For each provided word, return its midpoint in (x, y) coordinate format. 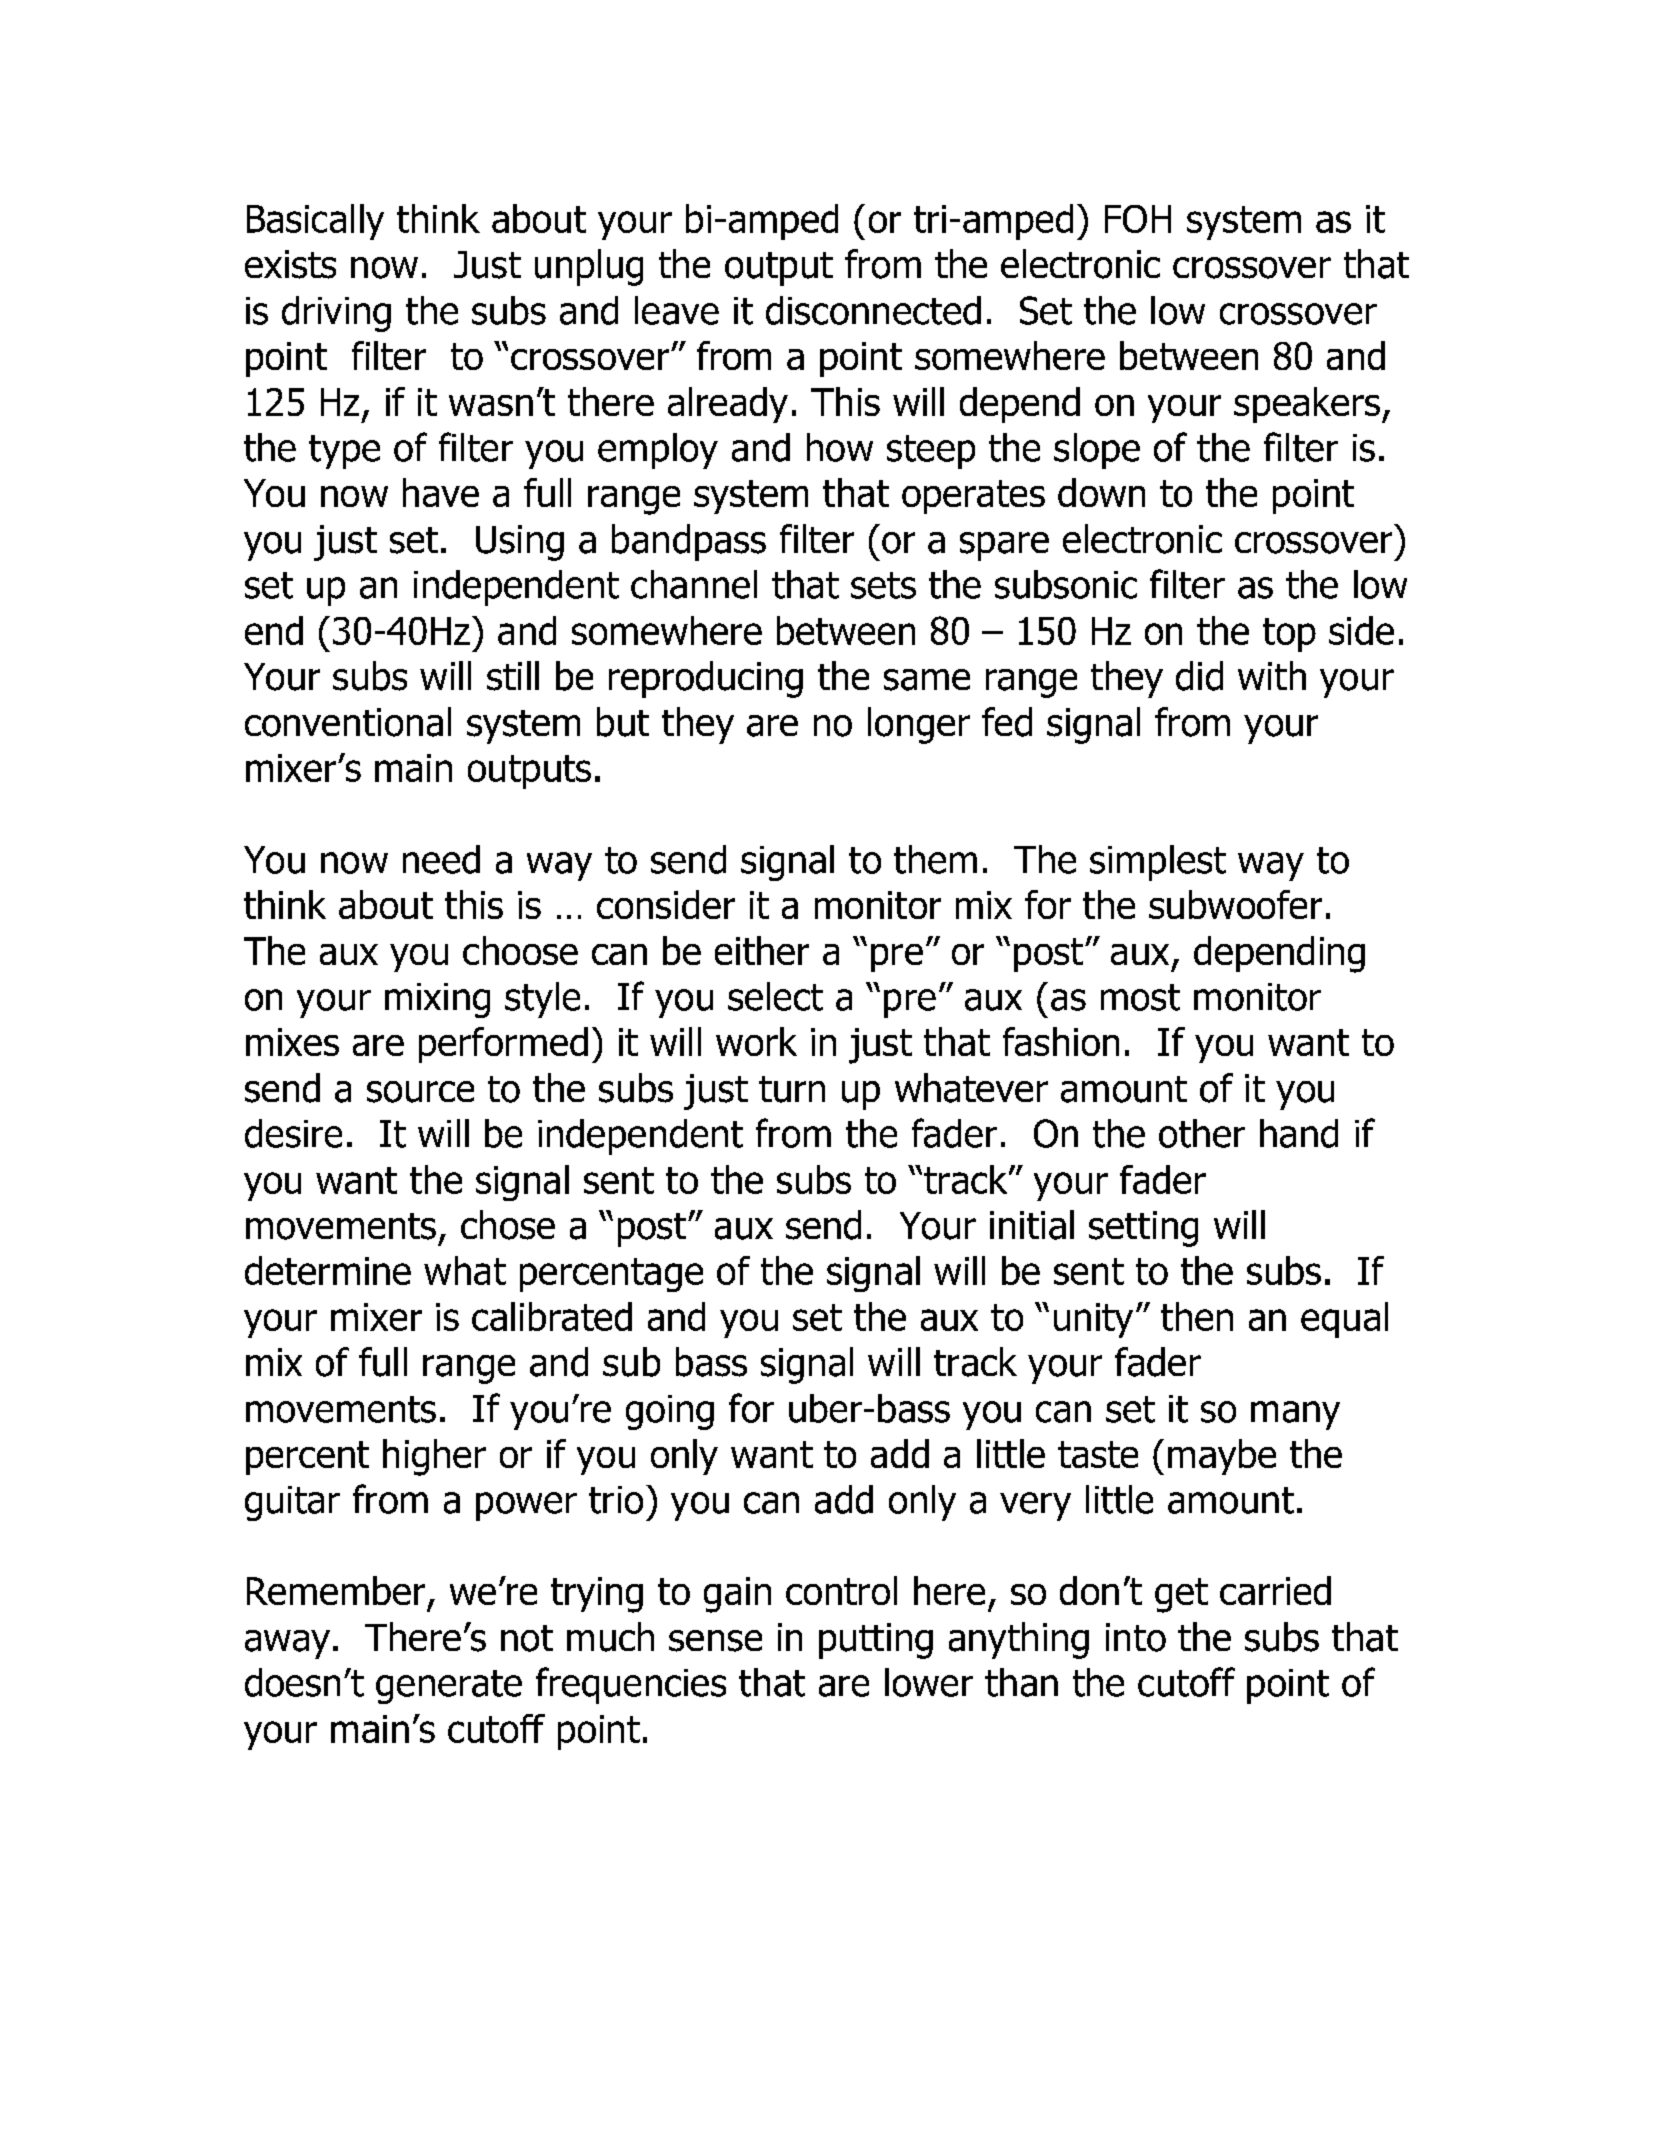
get (1181, 1595)
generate (449, 1687)
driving (336, 314)
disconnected (873, 310)
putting (876, 1641)
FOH (1138, 219)
